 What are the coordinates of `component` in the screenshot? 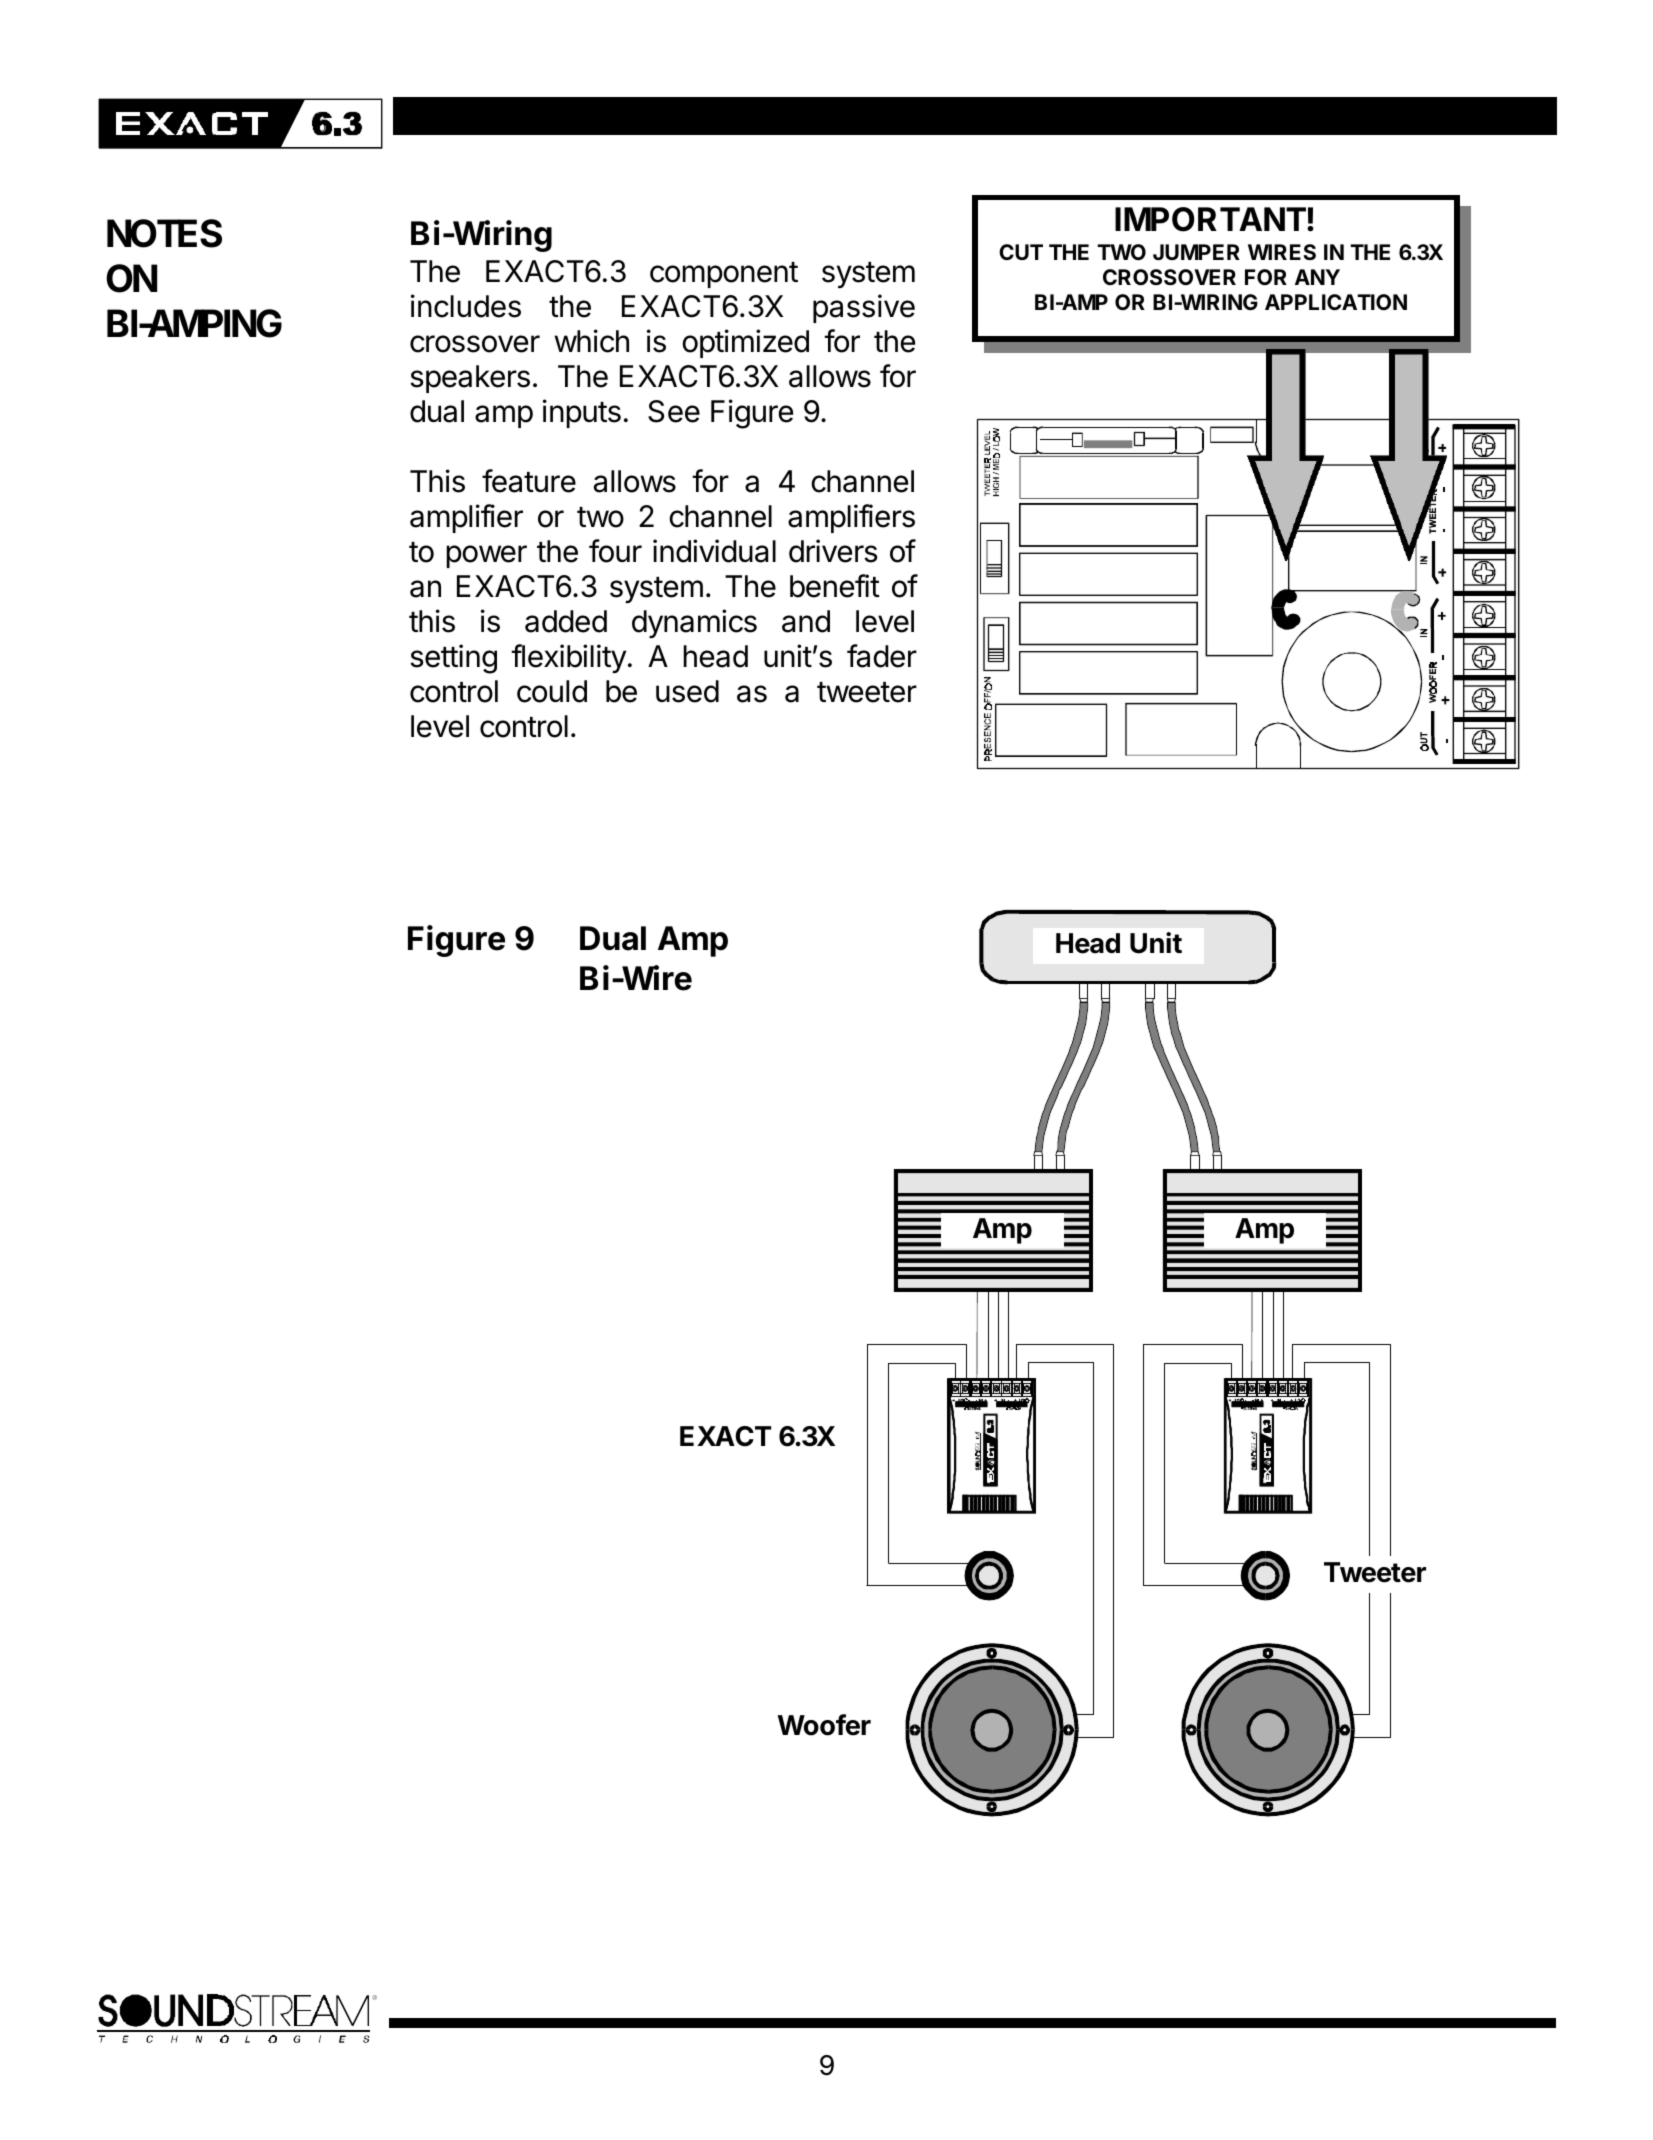 It's located at (724, 275).
